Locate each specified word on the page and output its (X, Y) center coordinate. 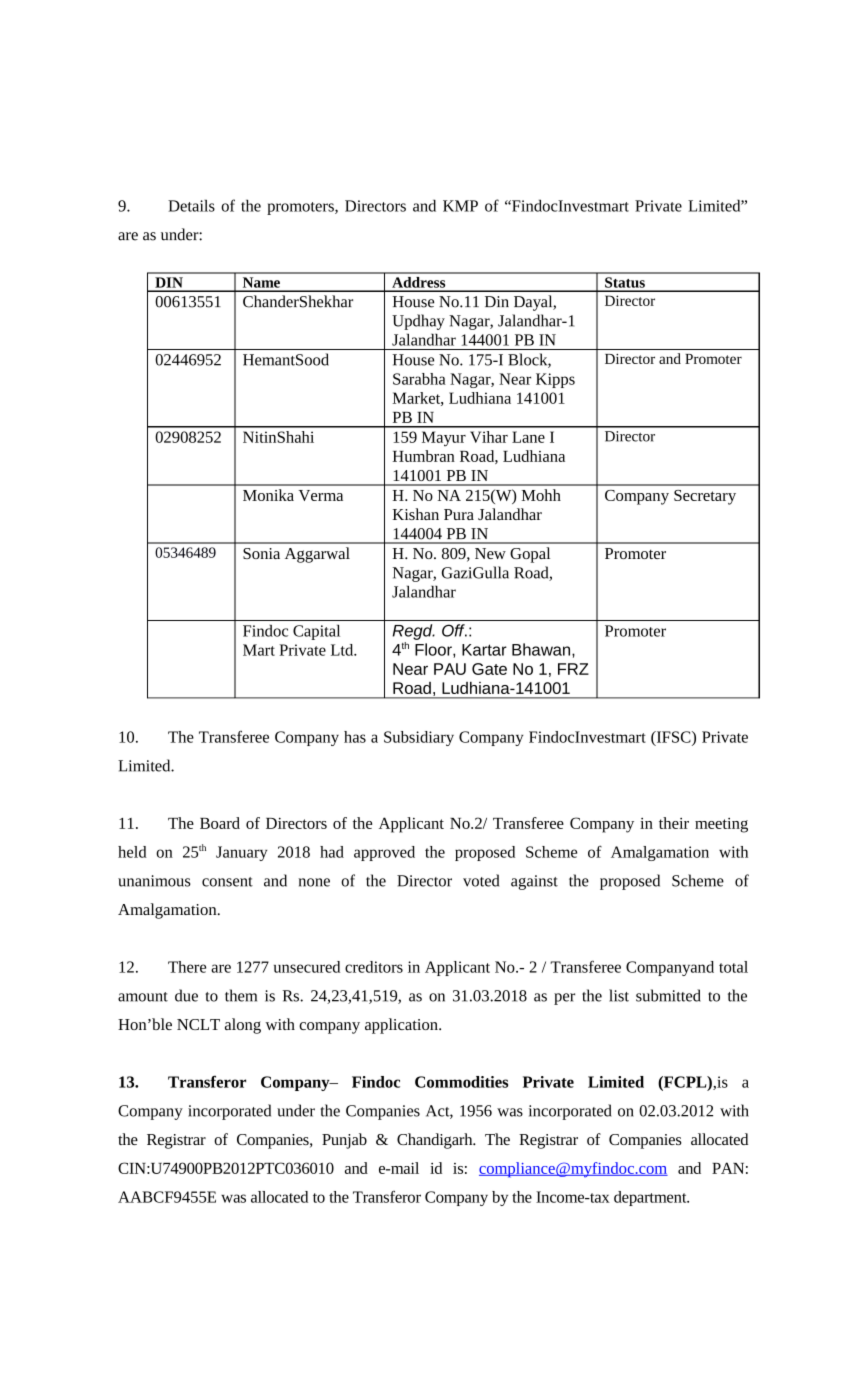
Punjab (344, 1141)
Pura (459, 514)
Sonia (261, 553)
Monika (268, 495)
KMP (460, 206)
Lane (528, 437)
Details (191, 206)
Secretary (705, 497)
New (490, 553)
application (402, 1026)
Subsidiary (419, 738)
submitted (668, 995)
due (186, 995)
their (674, 823)
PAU (450, 669)
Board (220, 823)
